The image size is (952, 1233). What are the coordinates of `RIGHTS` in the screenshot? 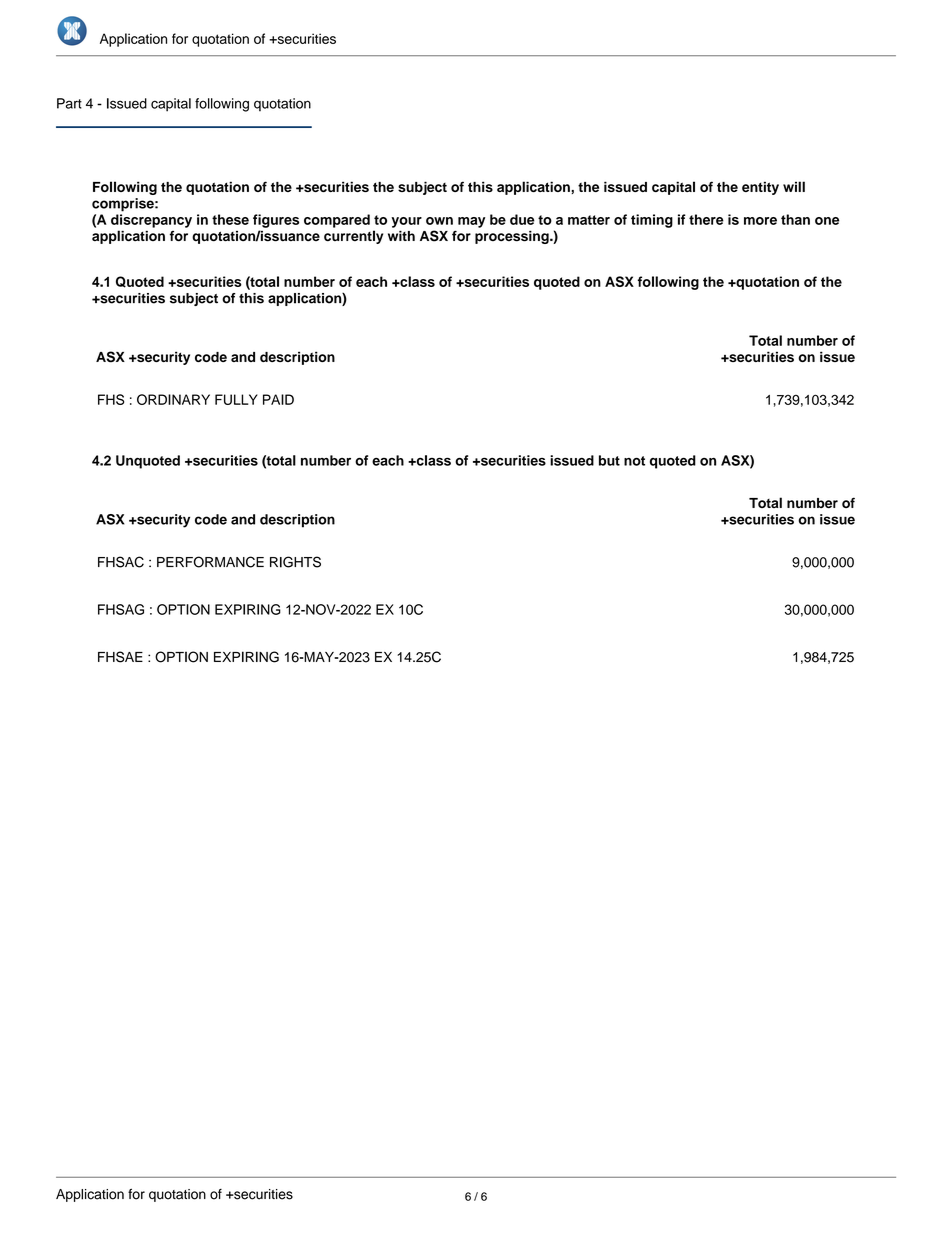 It's located at (295, 562).
